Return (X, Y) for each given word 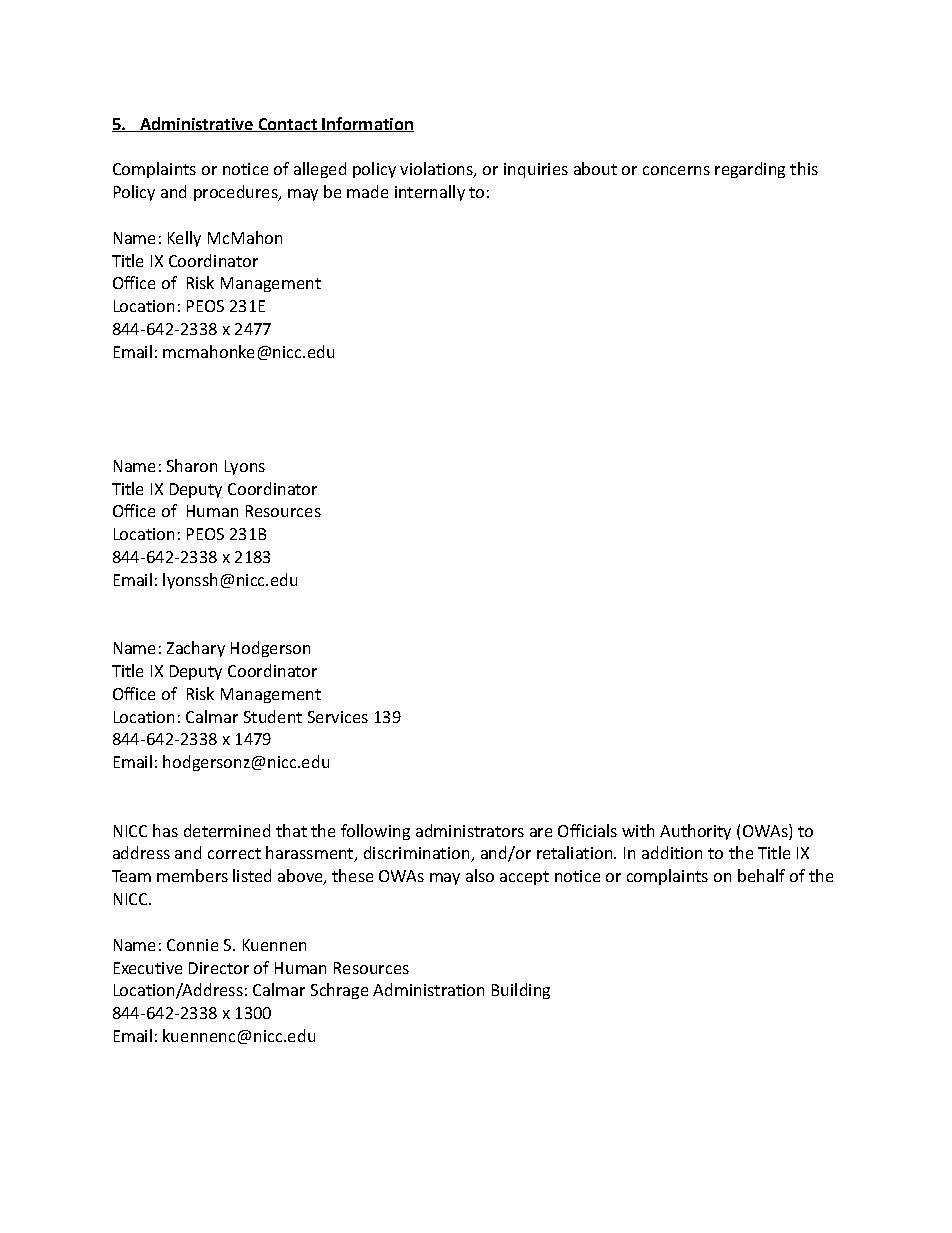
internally (430, 193)
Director (219, 968)
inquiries (536, 170)
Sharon (192, 465)
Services (338, 717)
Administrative (197, 124)
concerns (676, 170)
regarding (750, 170)
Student (273, 716)
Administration (428, 989)
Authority (695, 832)
